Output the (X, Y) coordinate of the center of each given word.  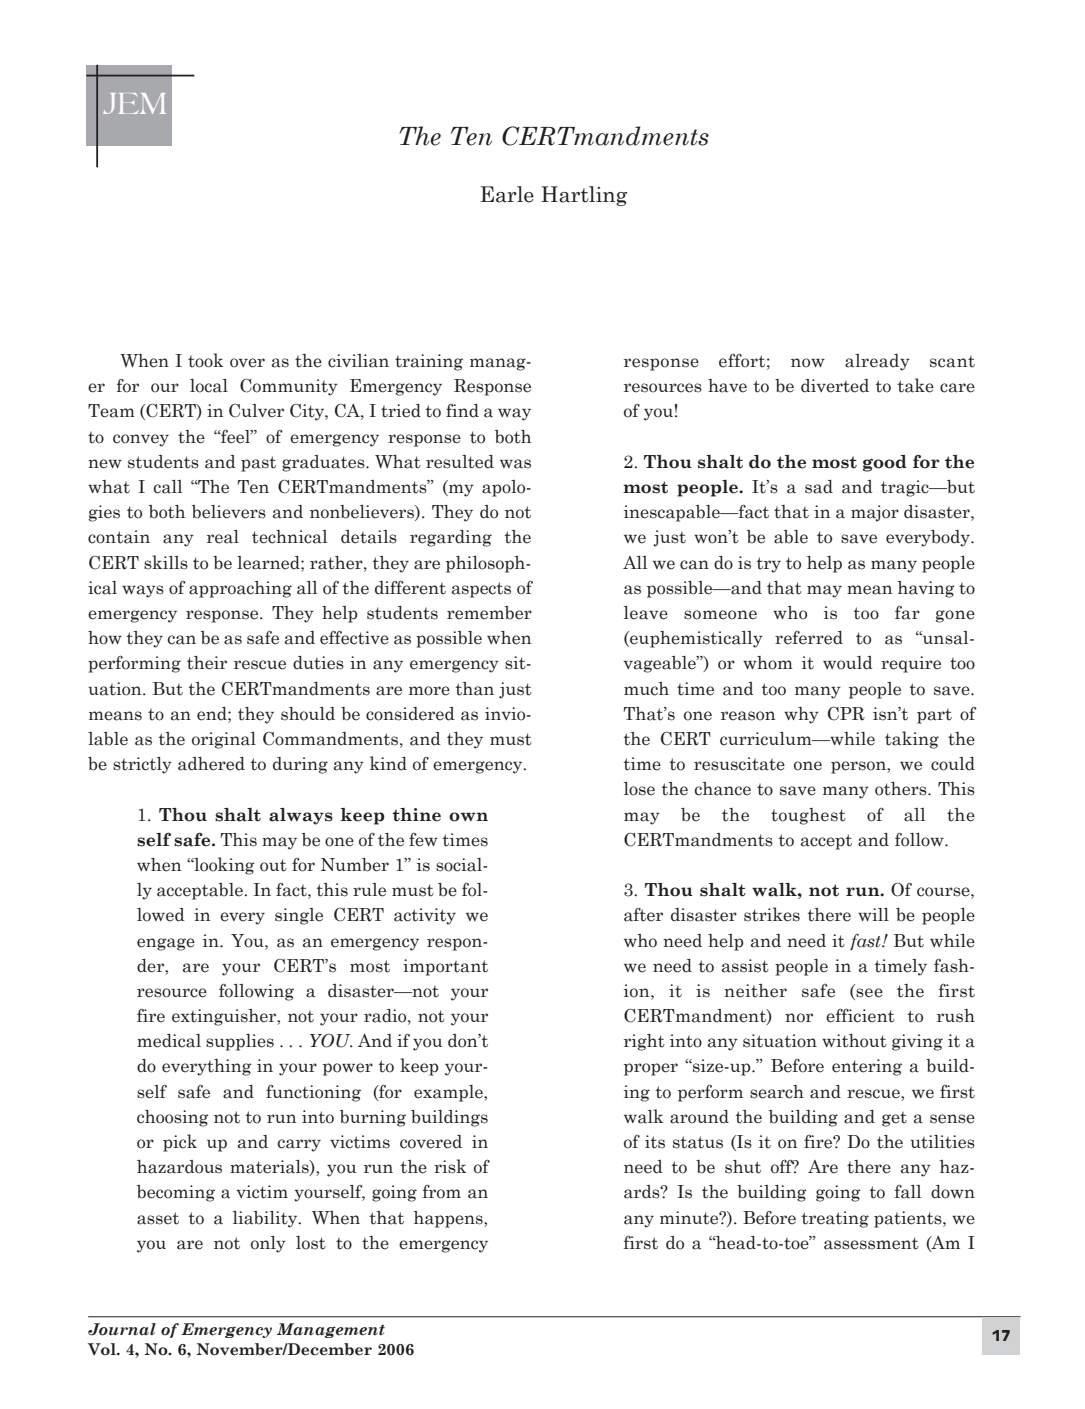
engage (166, 944)
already (877, 362)
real (223, 537)
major (875, 513)
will (873, 914)
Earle (507, 194)
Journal (122, 1329)
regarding (451, 538)
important (445, 967)
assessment (871, 1243)
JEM (134, 103)
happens (449, 1219)
